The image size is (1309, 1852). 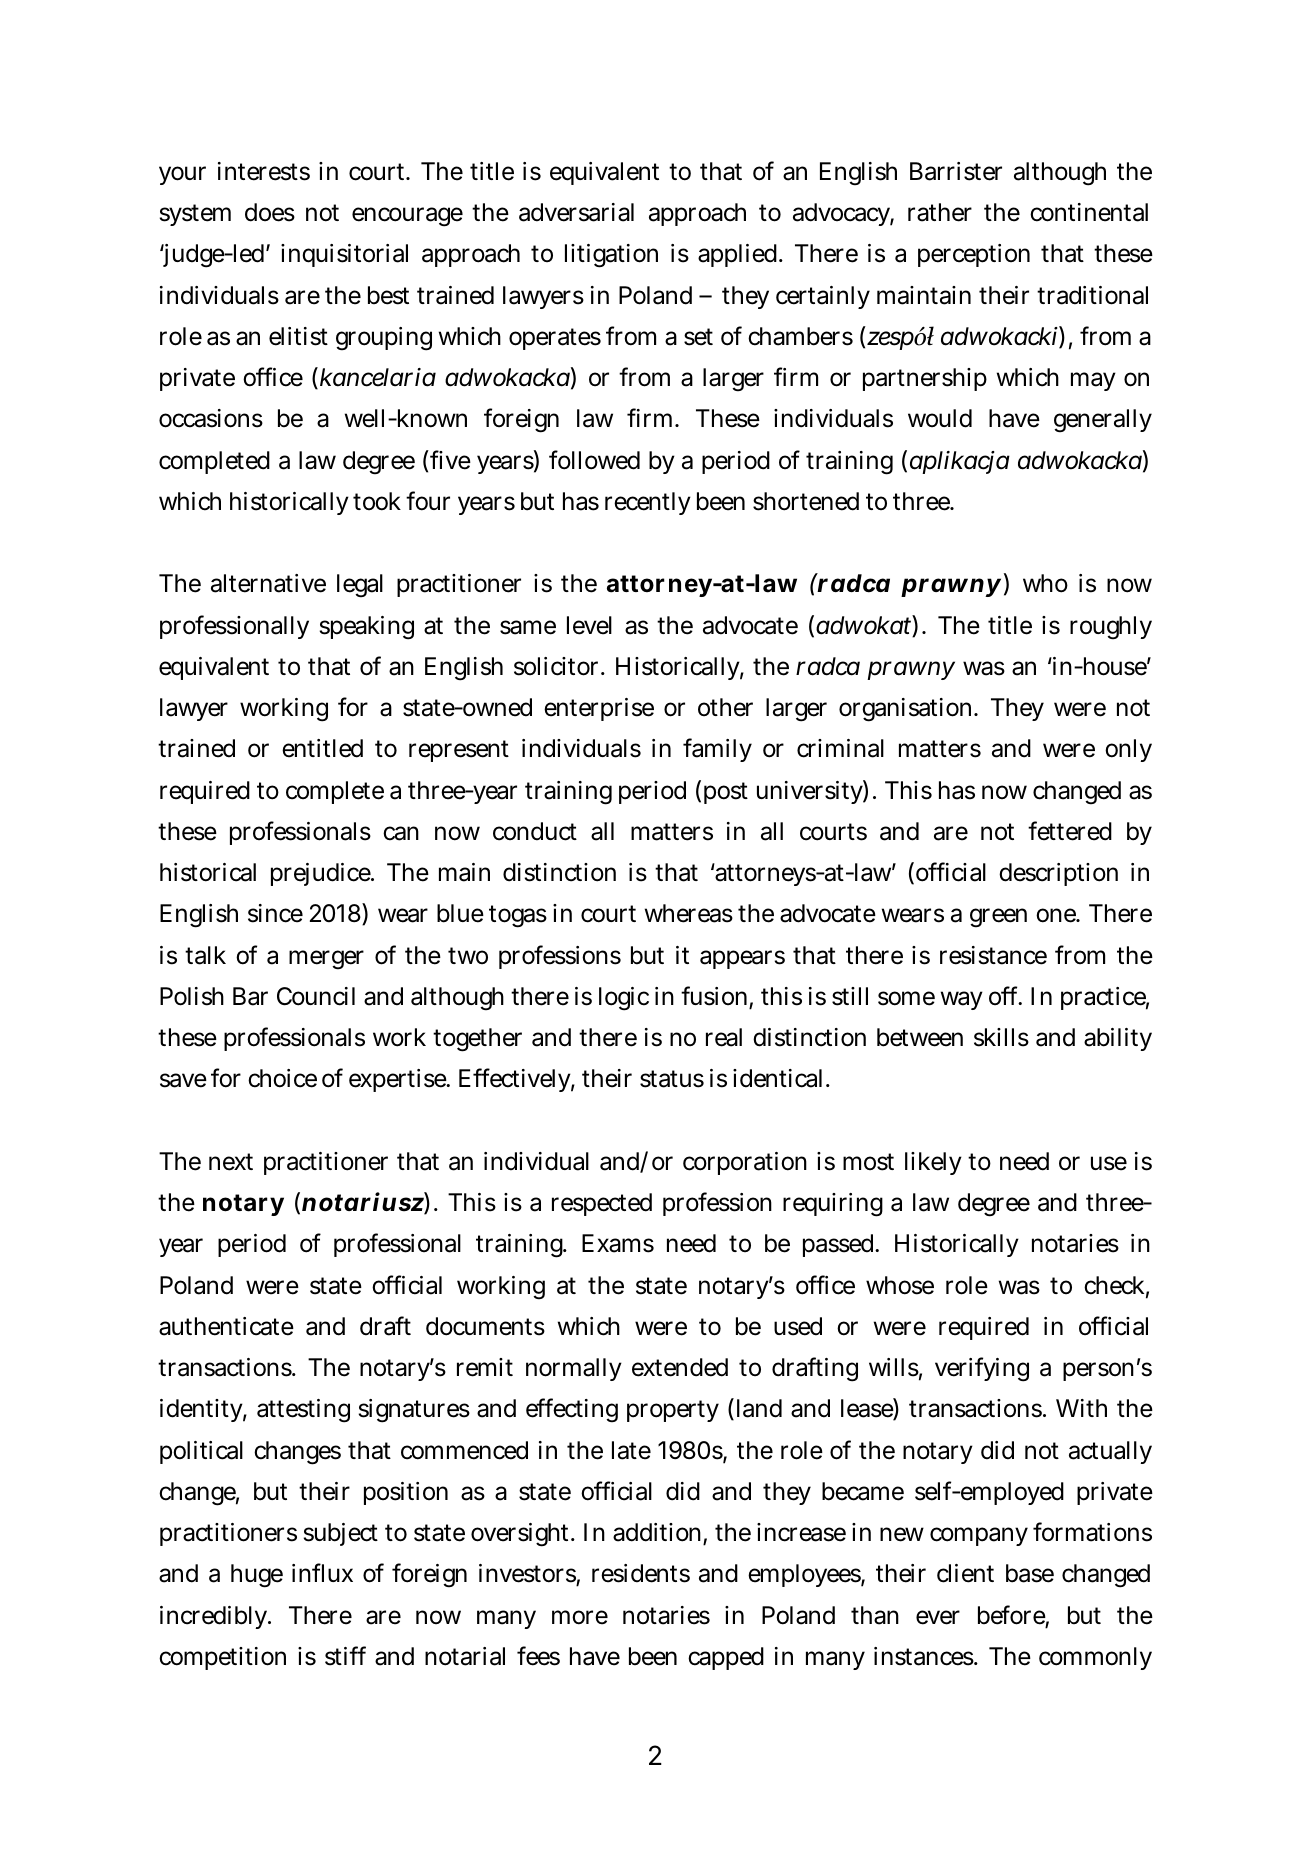 What do you see at coordinates (641, 1573) in the screenshot?
I see `residents` at bounding box center [641, 1573].
